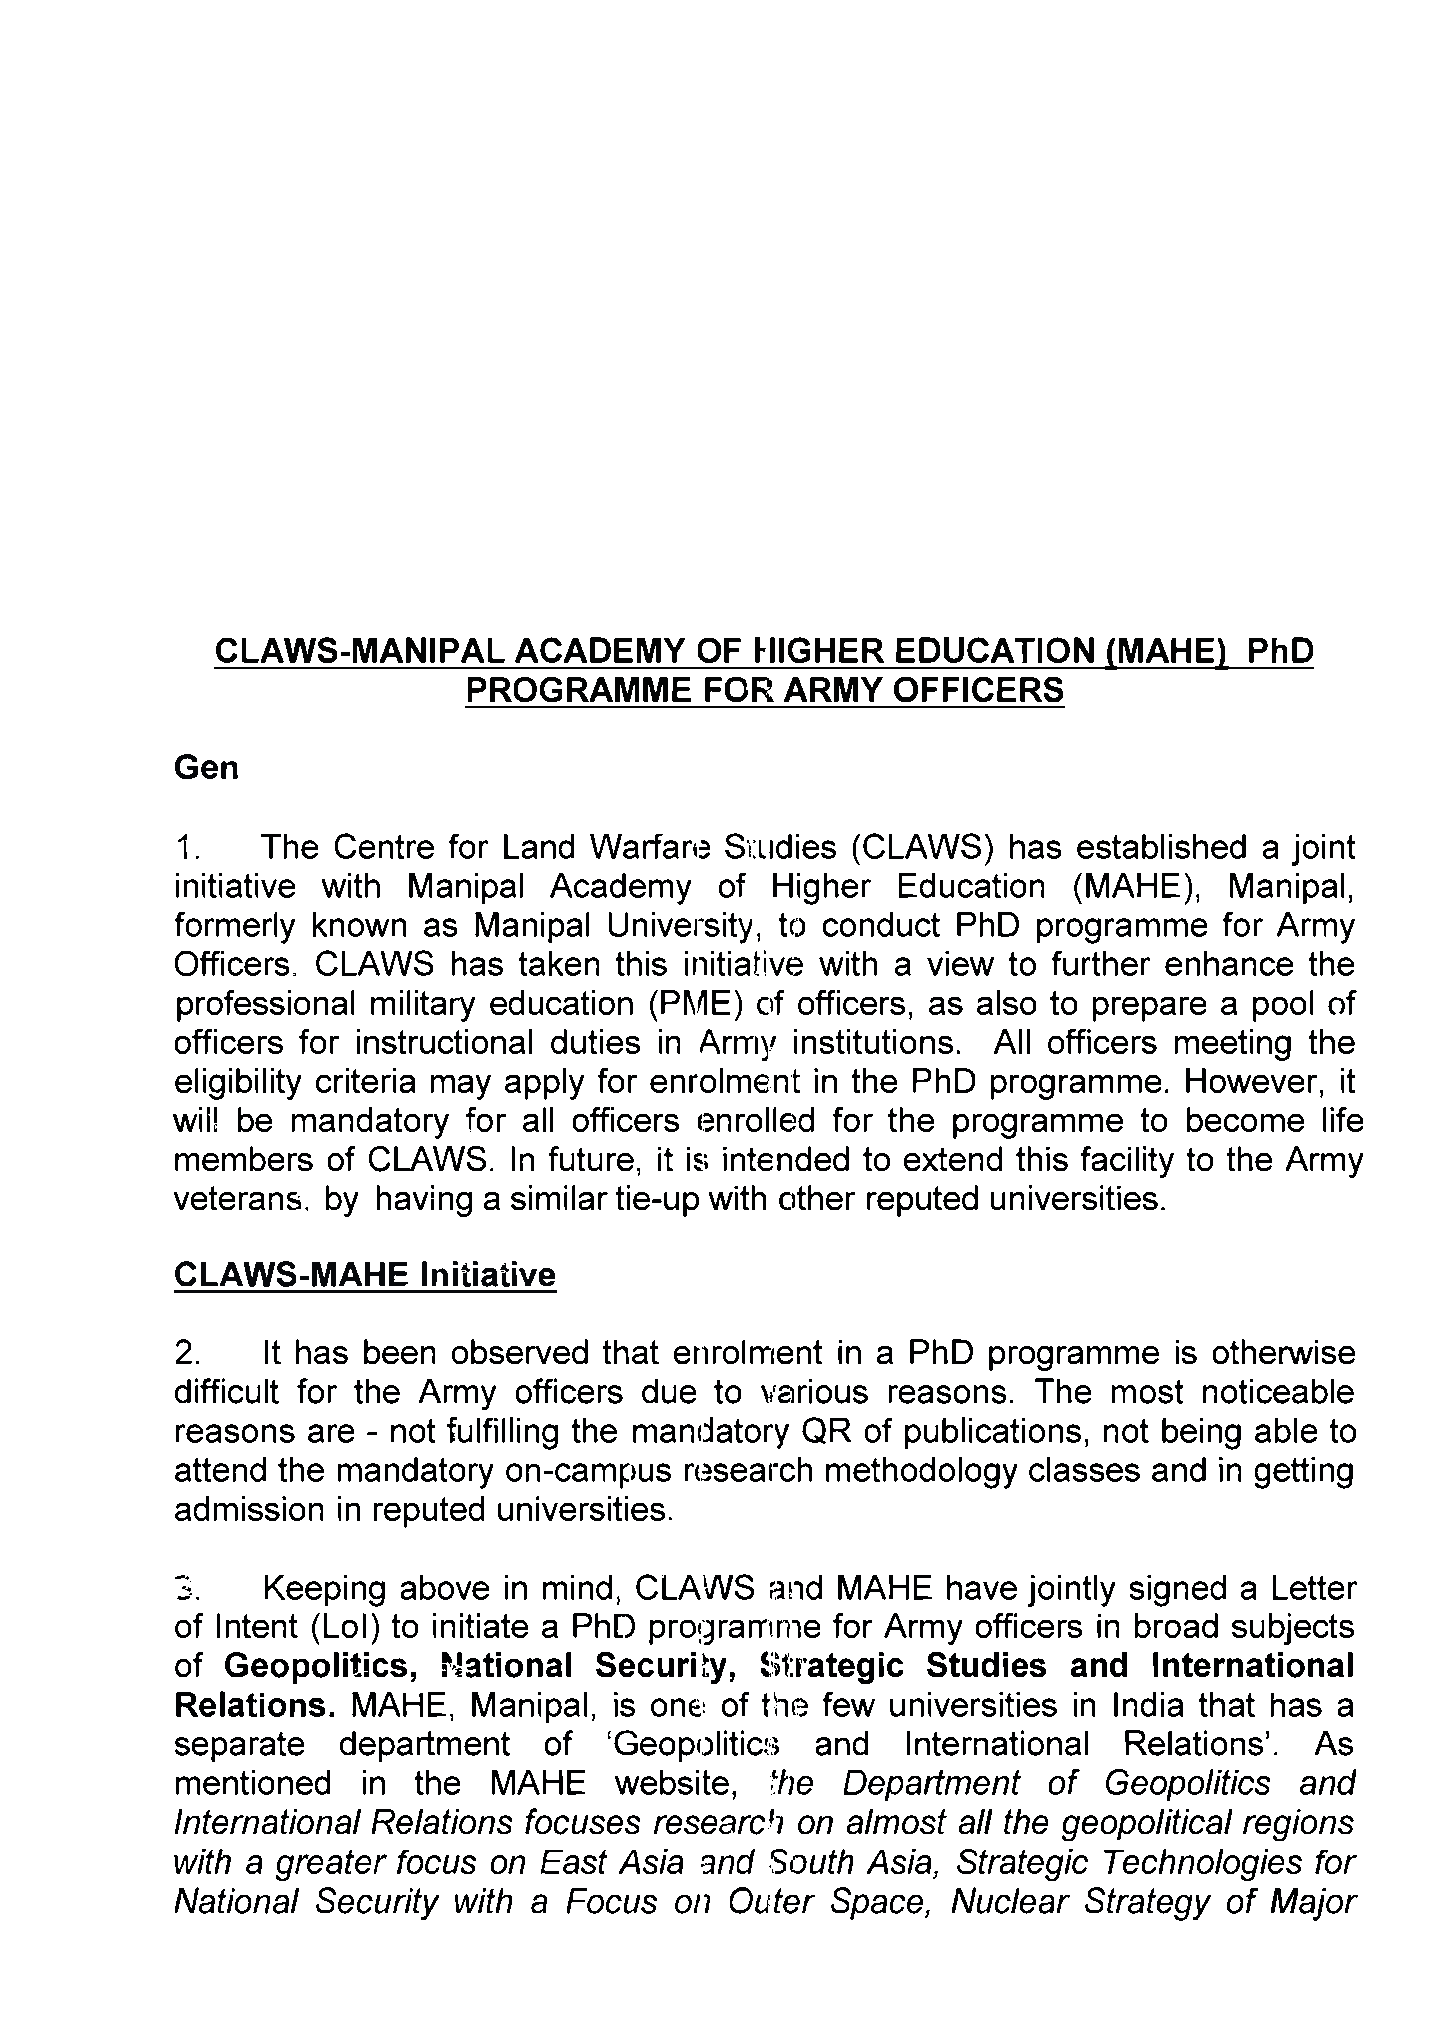 The image size is (1442, 2036). What do you see at coordinates (921, 1473) in the screenshot?
I see `methodology` at bounding box center [921, 1473].
